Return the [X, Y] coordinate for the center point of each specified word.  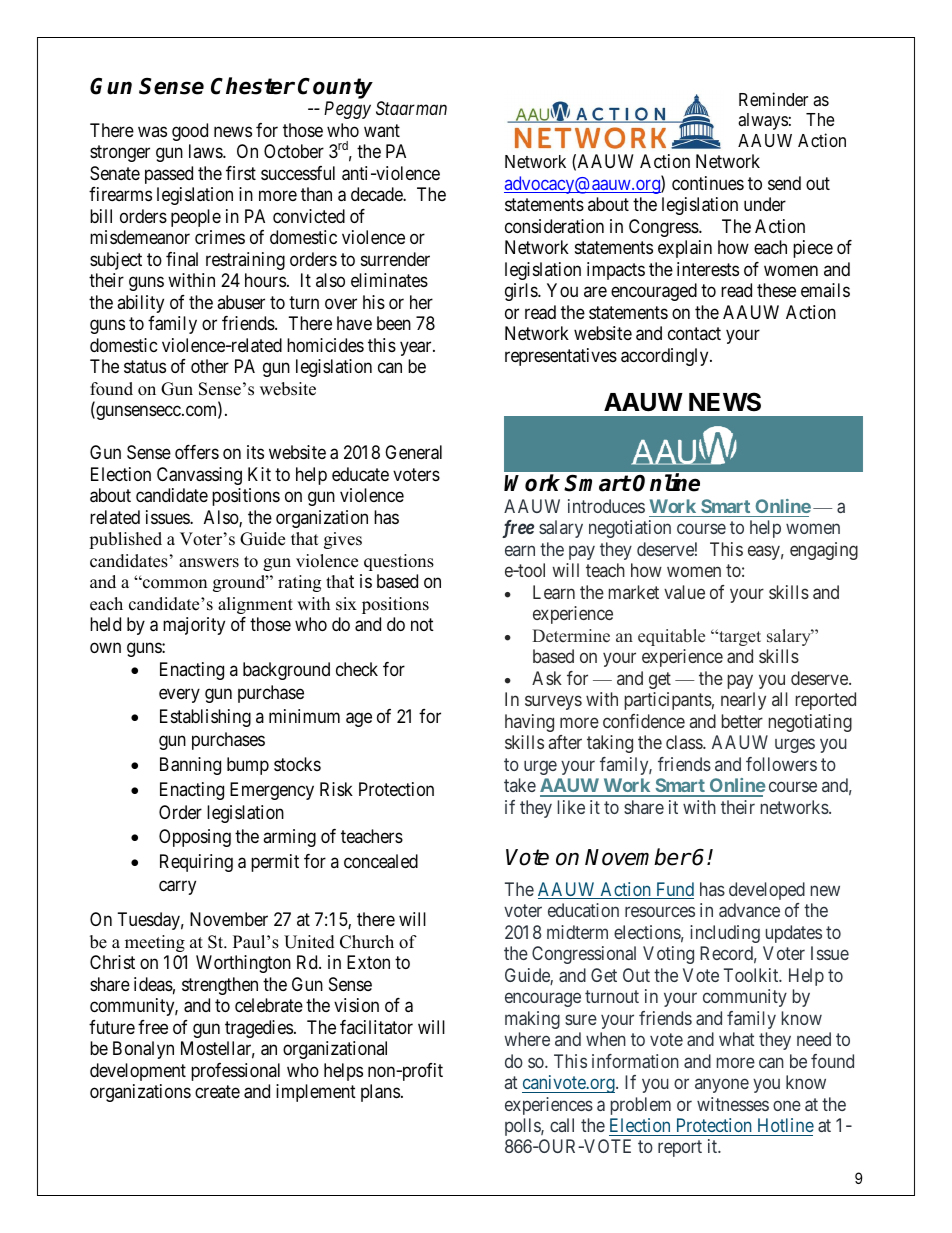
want [382, 130]
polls [523, 1127]
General [413, 452]
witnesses [733, 1104]
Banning [190, 766]
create [217, 1091]
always [763, 121]
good [190, 132]
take [520, 785]
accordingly [666, 357]
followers [781, 764]
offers [197, 452]
